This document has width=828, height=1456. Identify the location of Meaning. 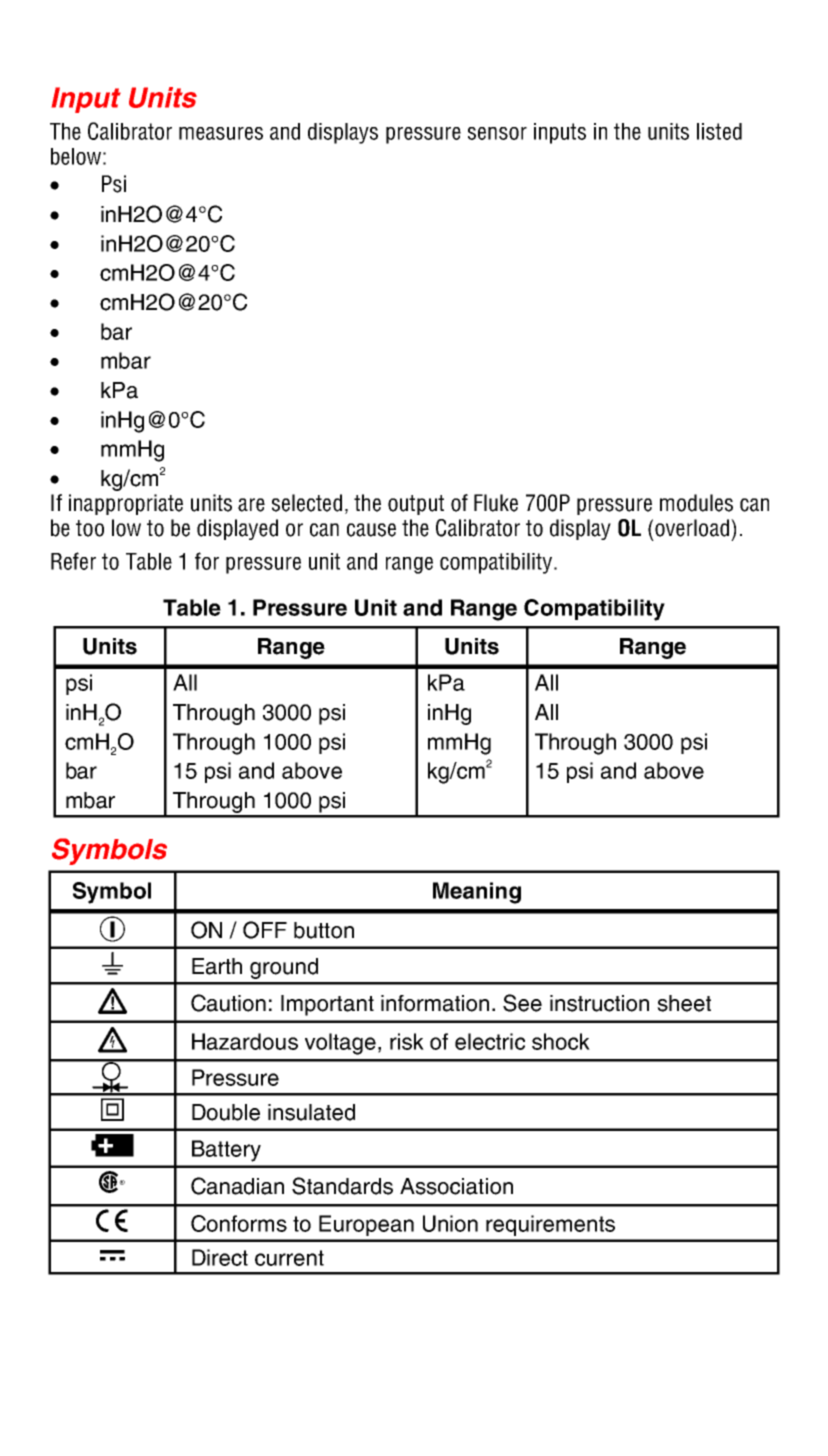
(477, 893).
